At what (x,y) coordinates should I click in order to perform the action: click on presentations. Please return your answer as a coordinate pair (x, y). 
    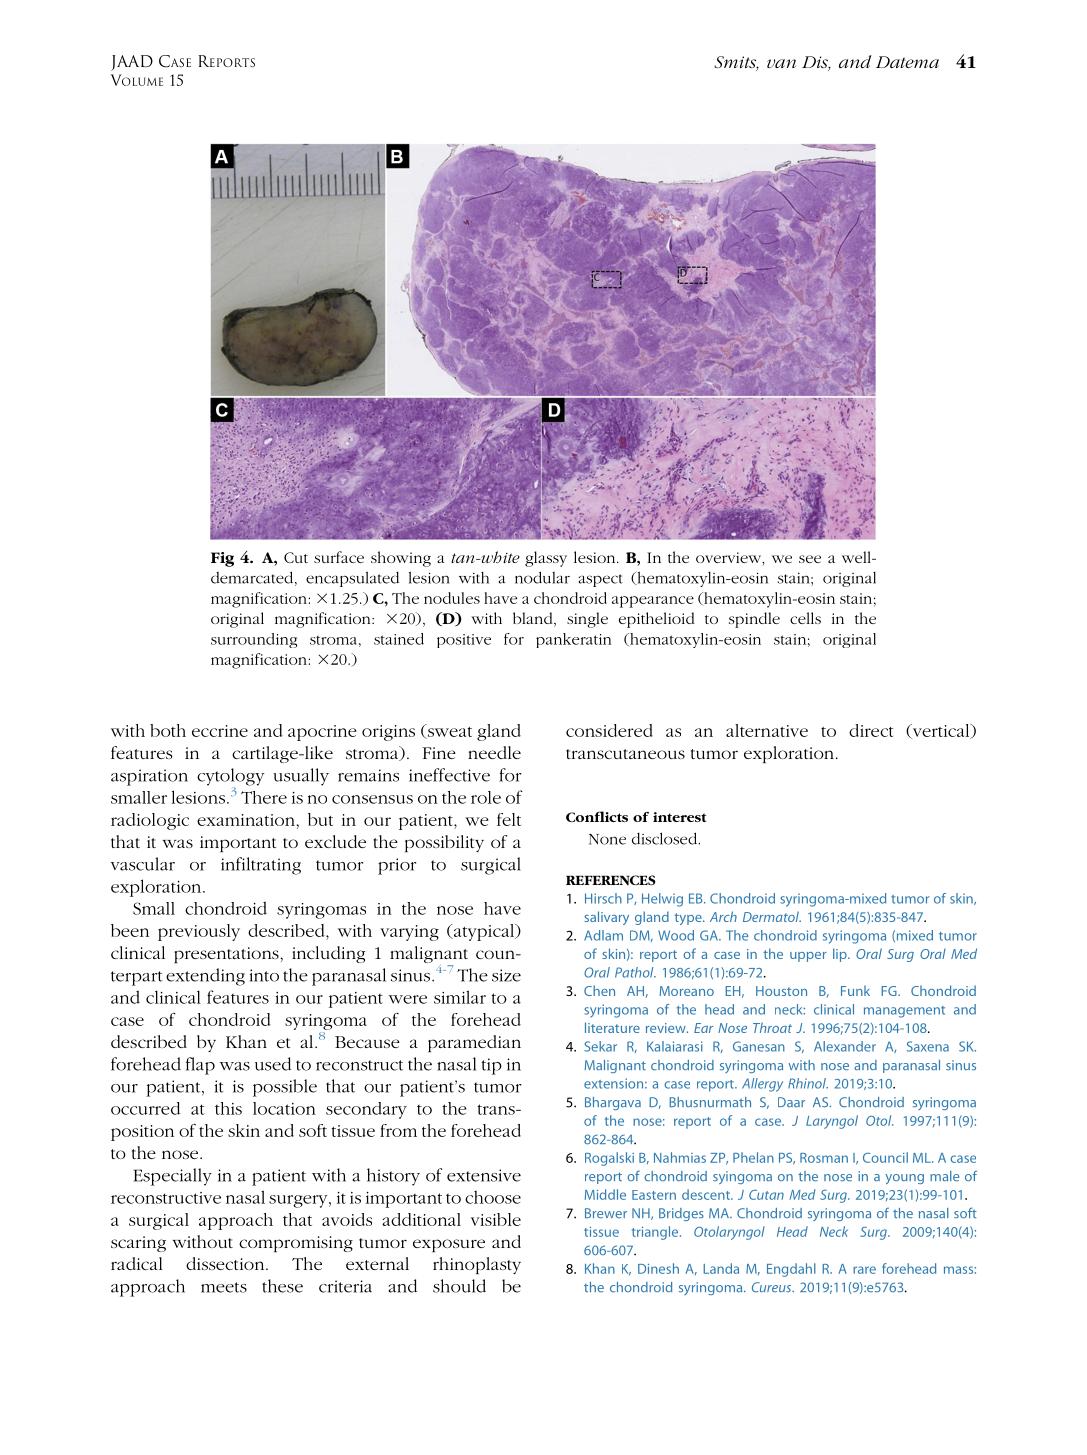
    Looking at the image, I should click on (227, 955).
